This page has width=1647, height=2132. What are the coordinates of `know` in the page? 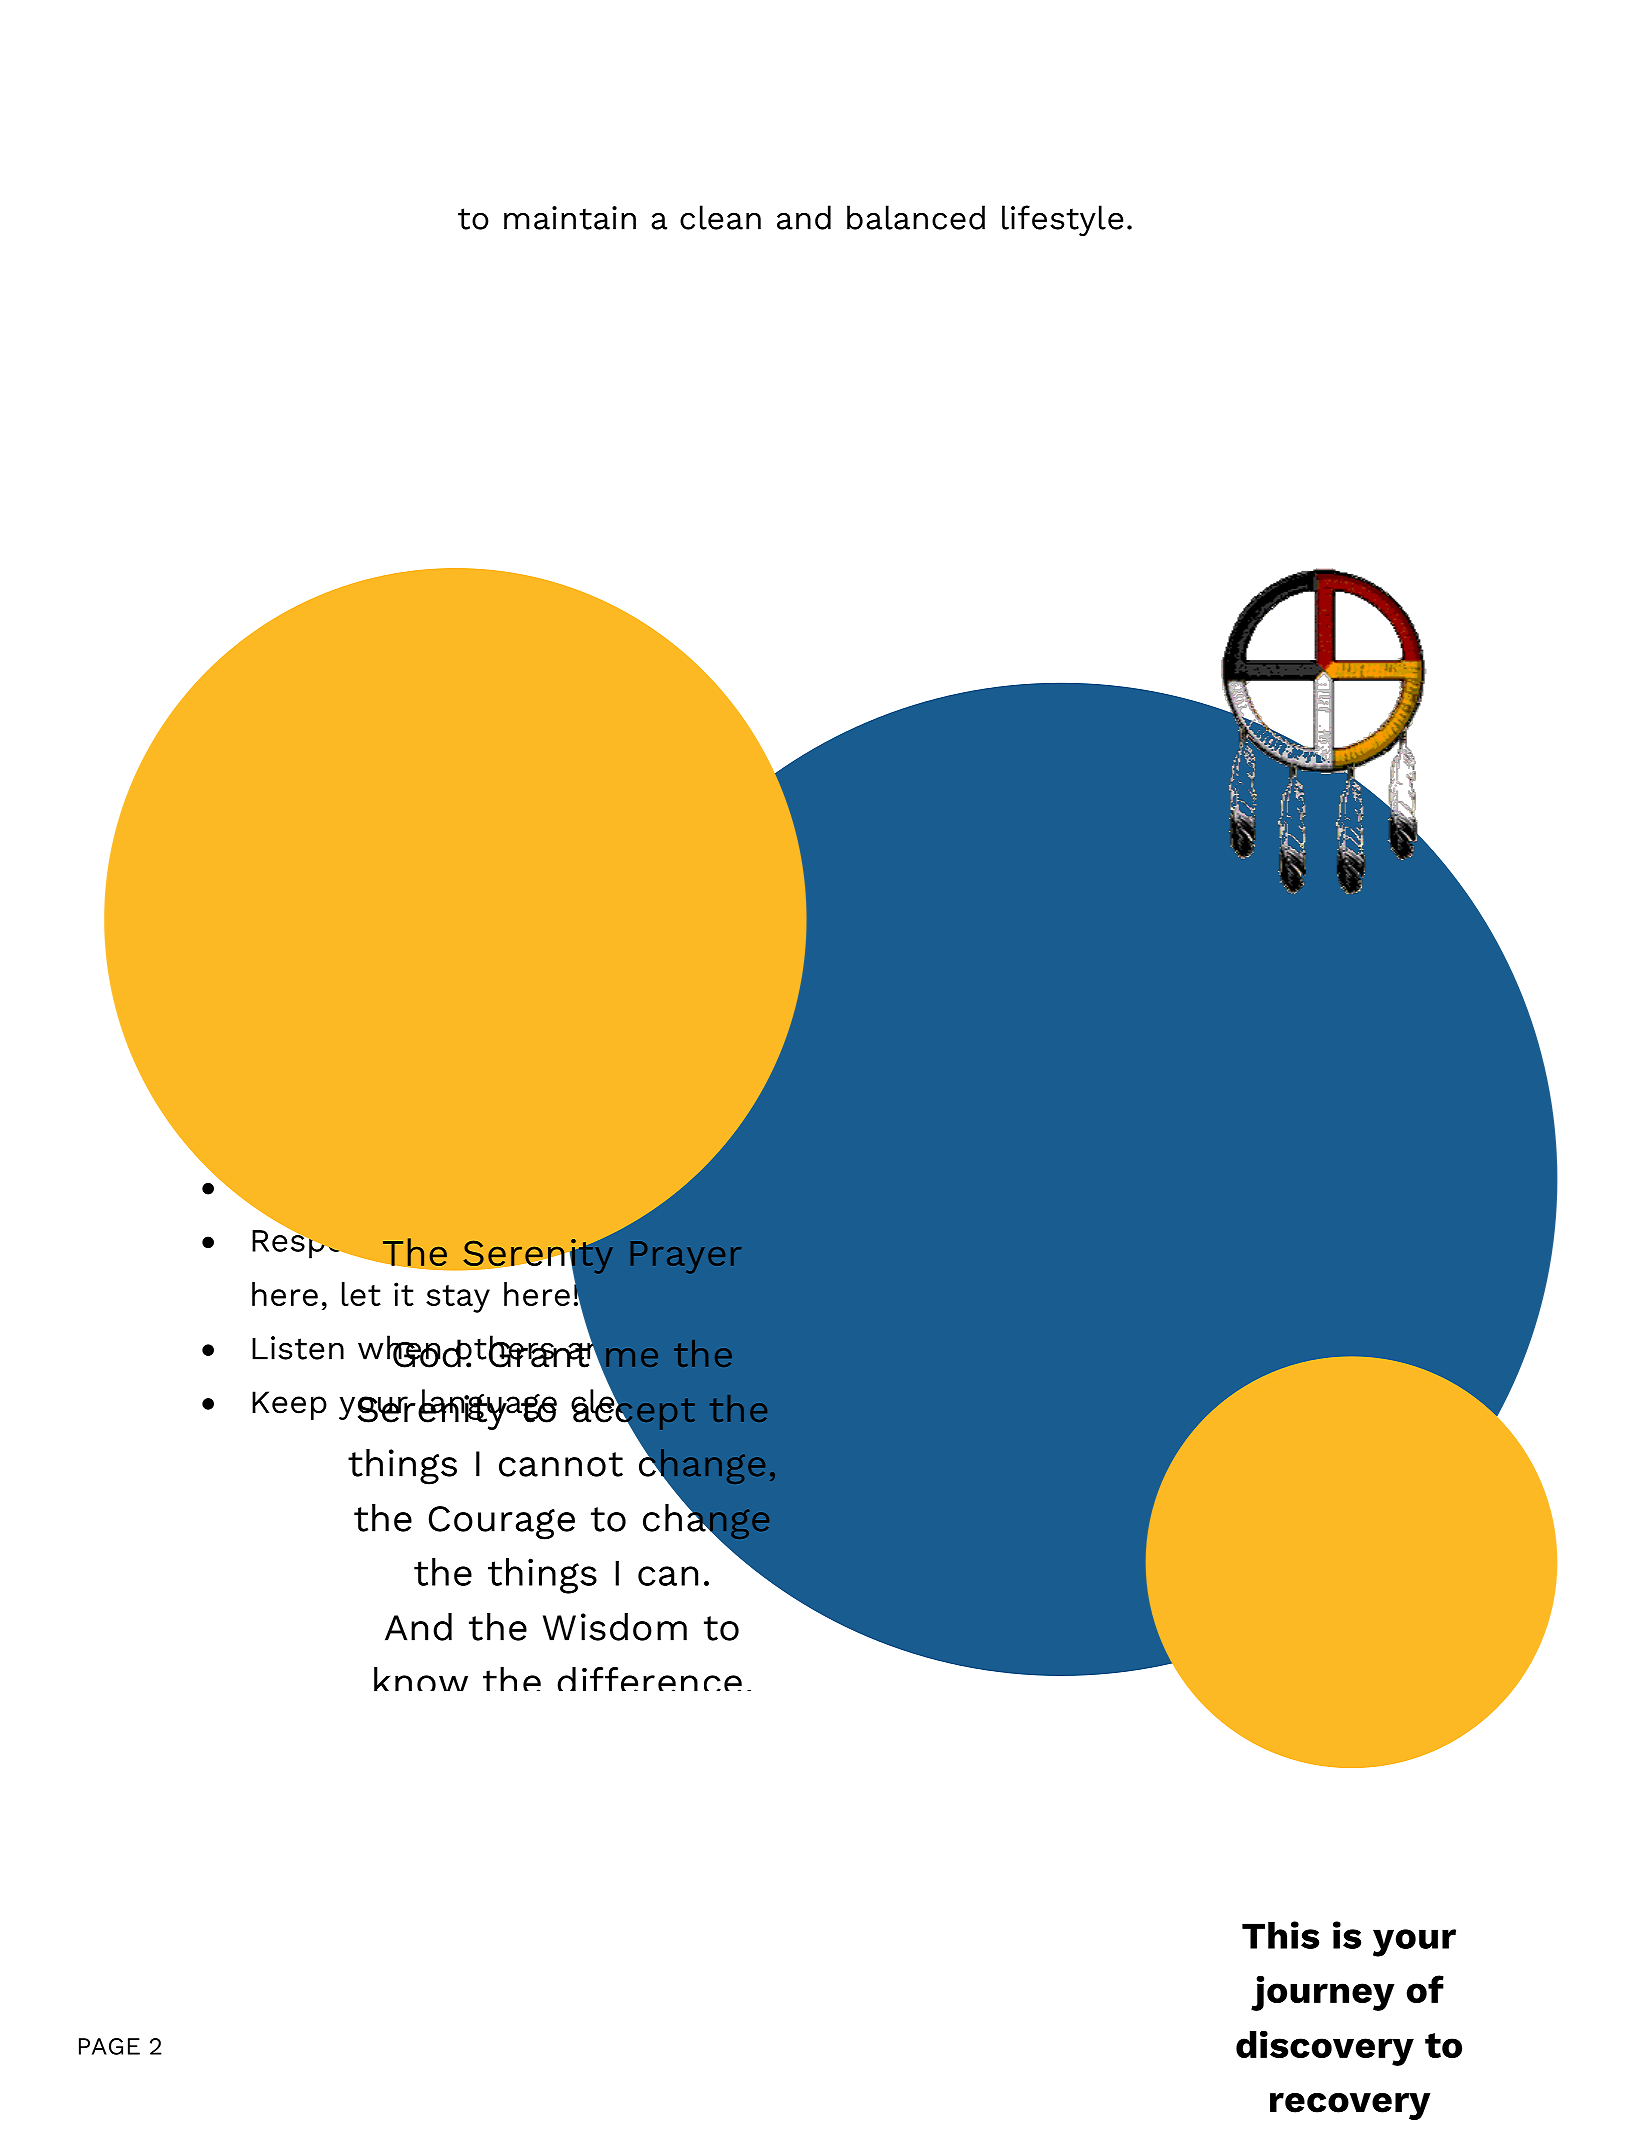 It's located at (421, 1679).
